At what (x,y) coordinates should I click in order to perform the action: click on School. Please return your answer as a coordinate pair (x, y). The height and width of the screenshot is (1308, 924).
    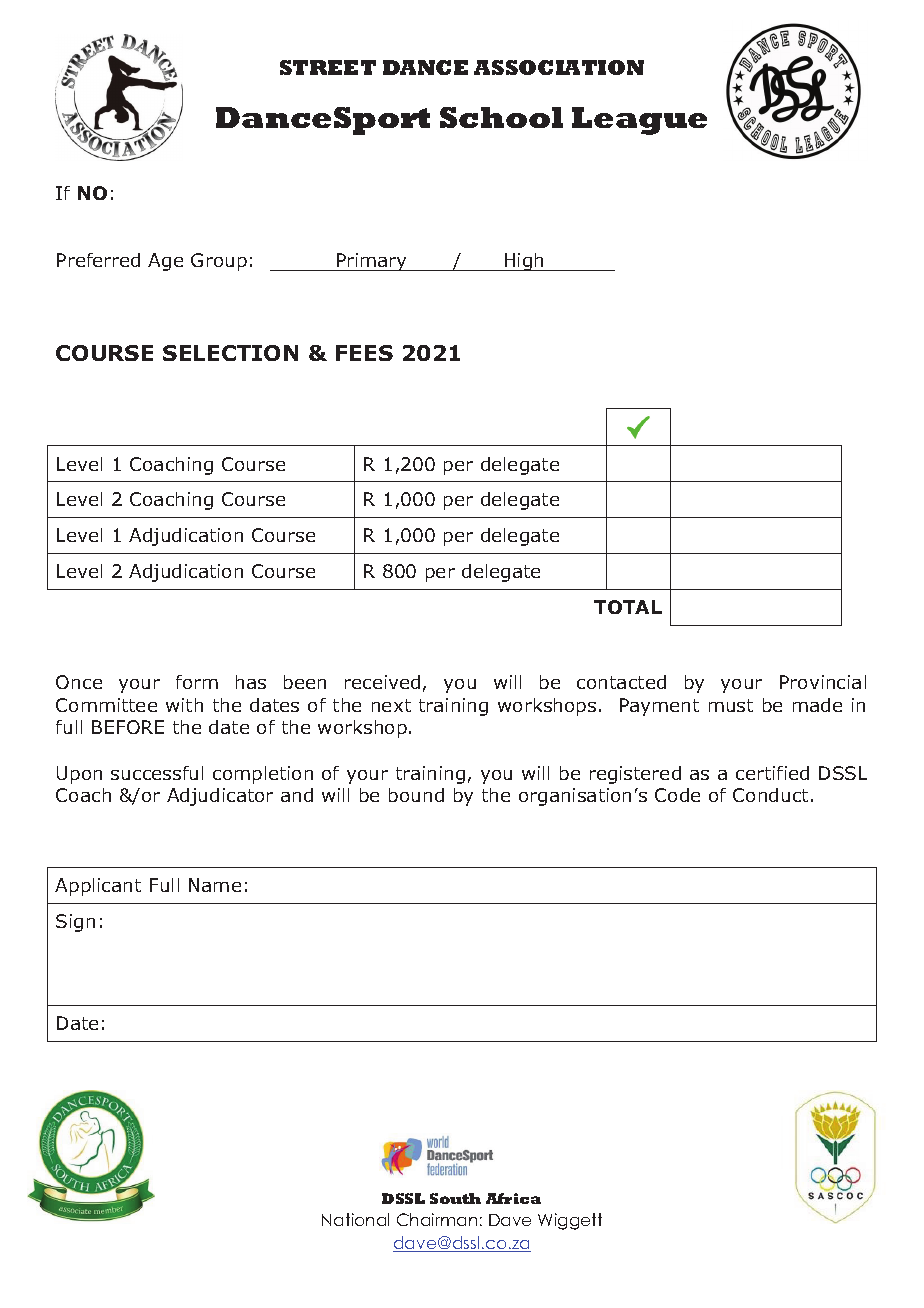
    Looking at the image, I should click on (501, 117).
